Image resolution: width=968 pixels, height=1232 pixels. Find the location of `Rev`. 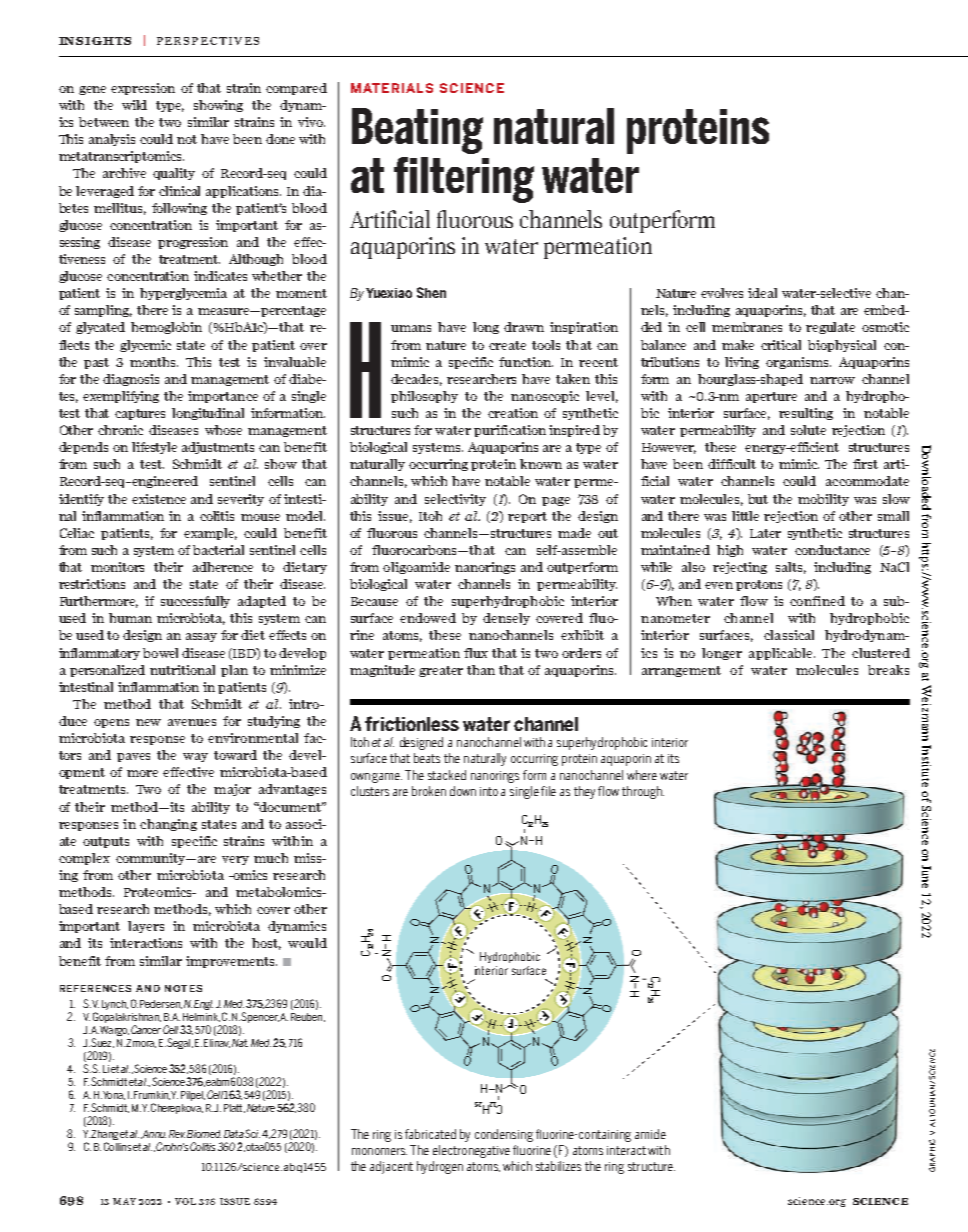

Rev is located at coordinates (177, 1134).
